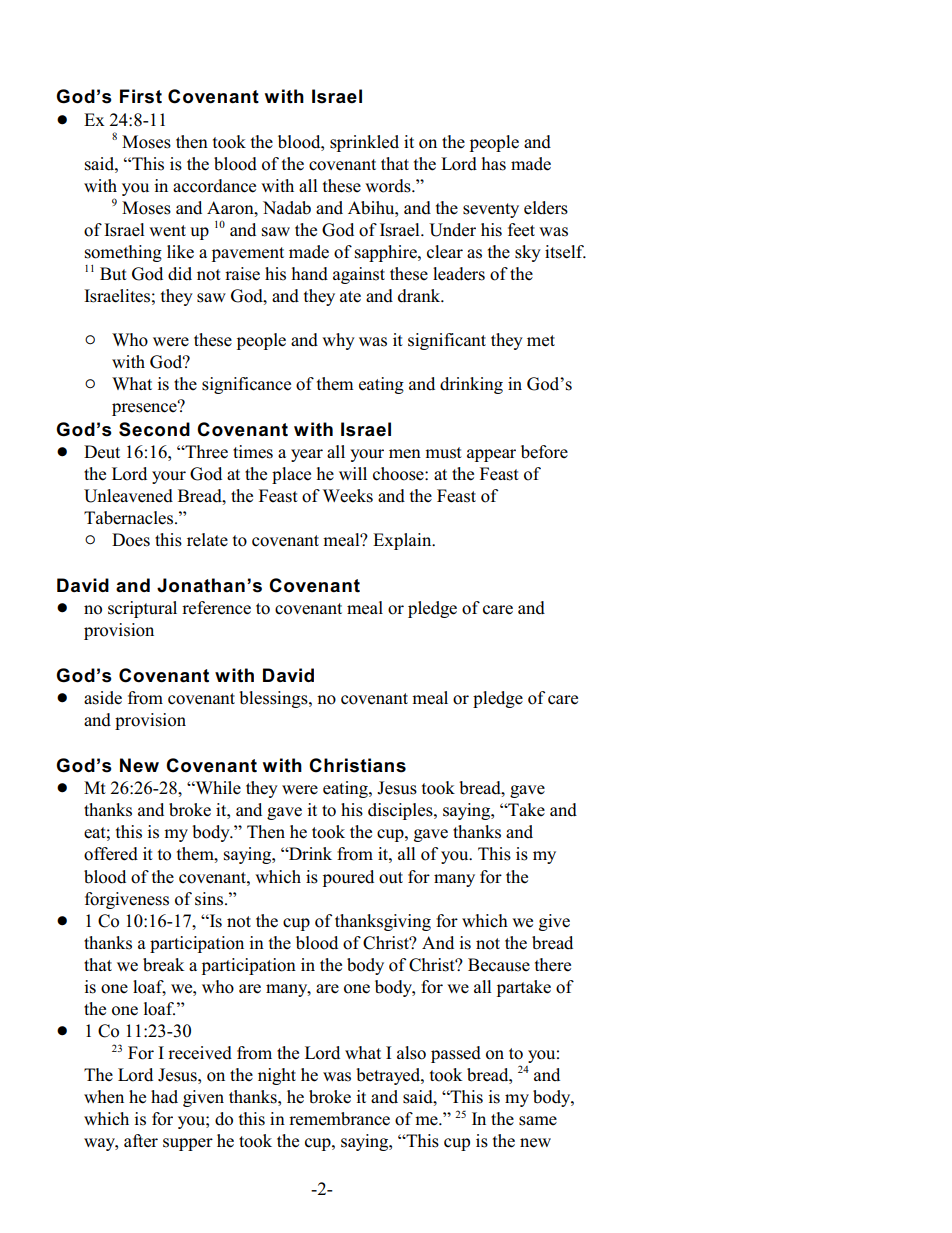  Describe the element at coordinates (339, 1119) in the screenshot. I see `remembrance` at that location.
